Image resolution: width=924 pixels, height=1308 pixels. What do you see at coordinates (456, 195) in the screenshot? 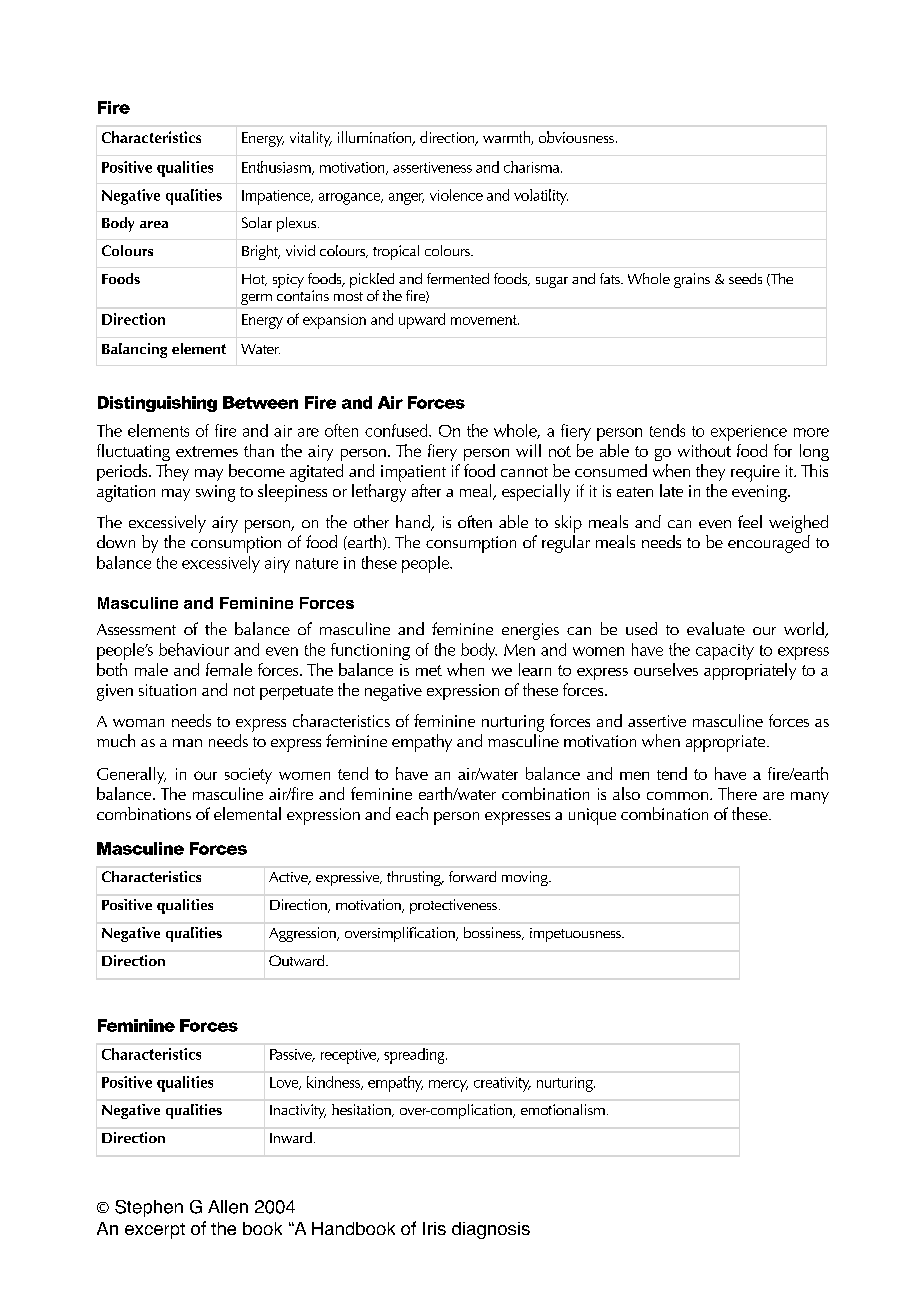
I see `violence` at bounding box center [456, 195].
